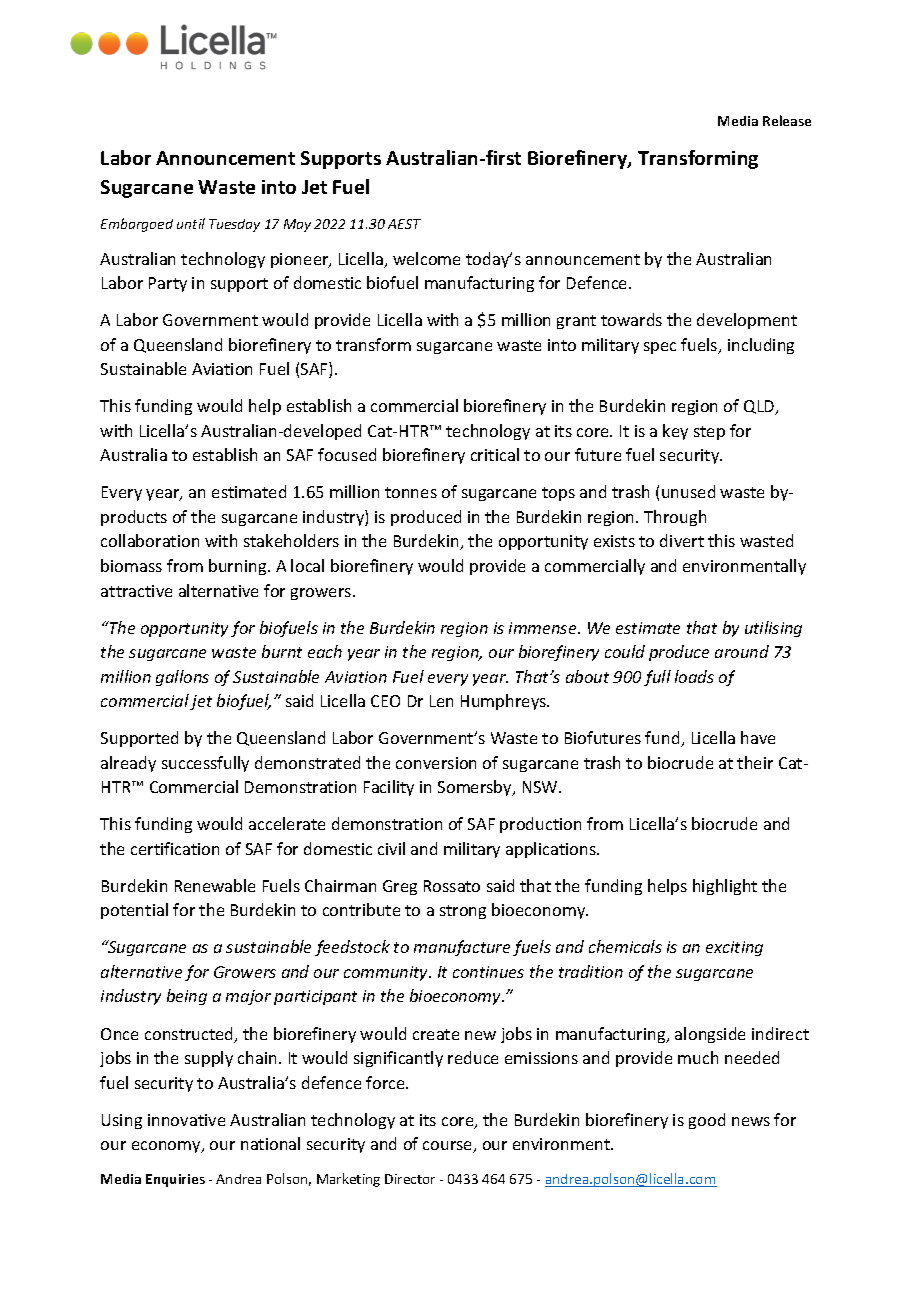 The height and width of the screenshot is (1308, 924). I want to click on loads, so click(694, 676).
